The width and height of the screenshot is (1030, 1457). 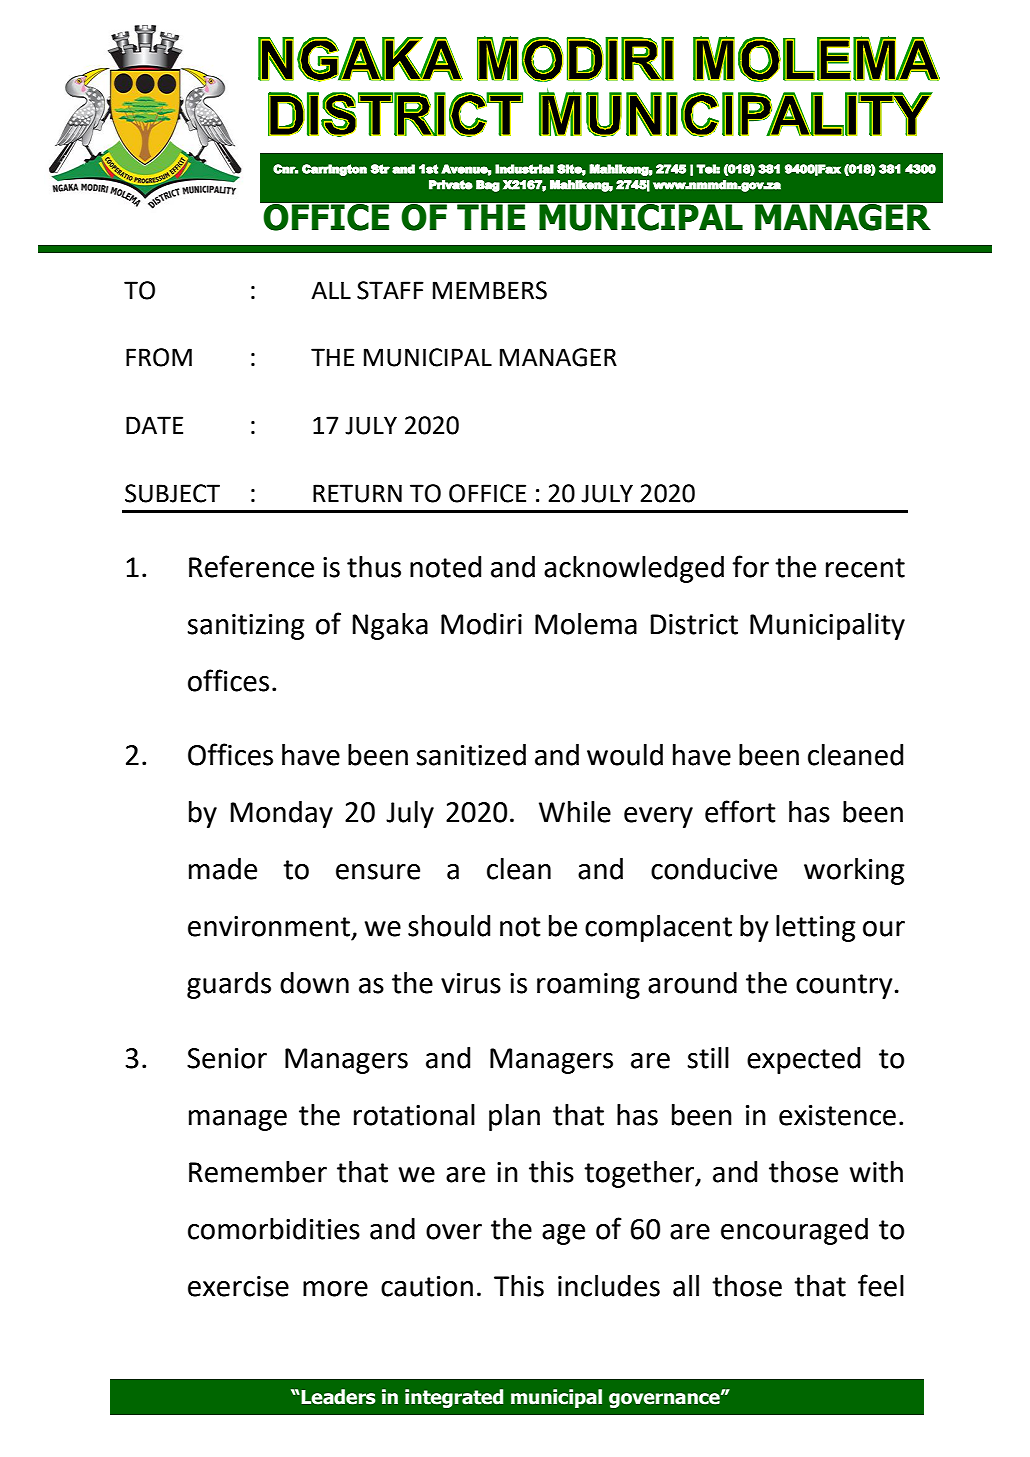 I want to click on recent, so click(x=865, y=568).
